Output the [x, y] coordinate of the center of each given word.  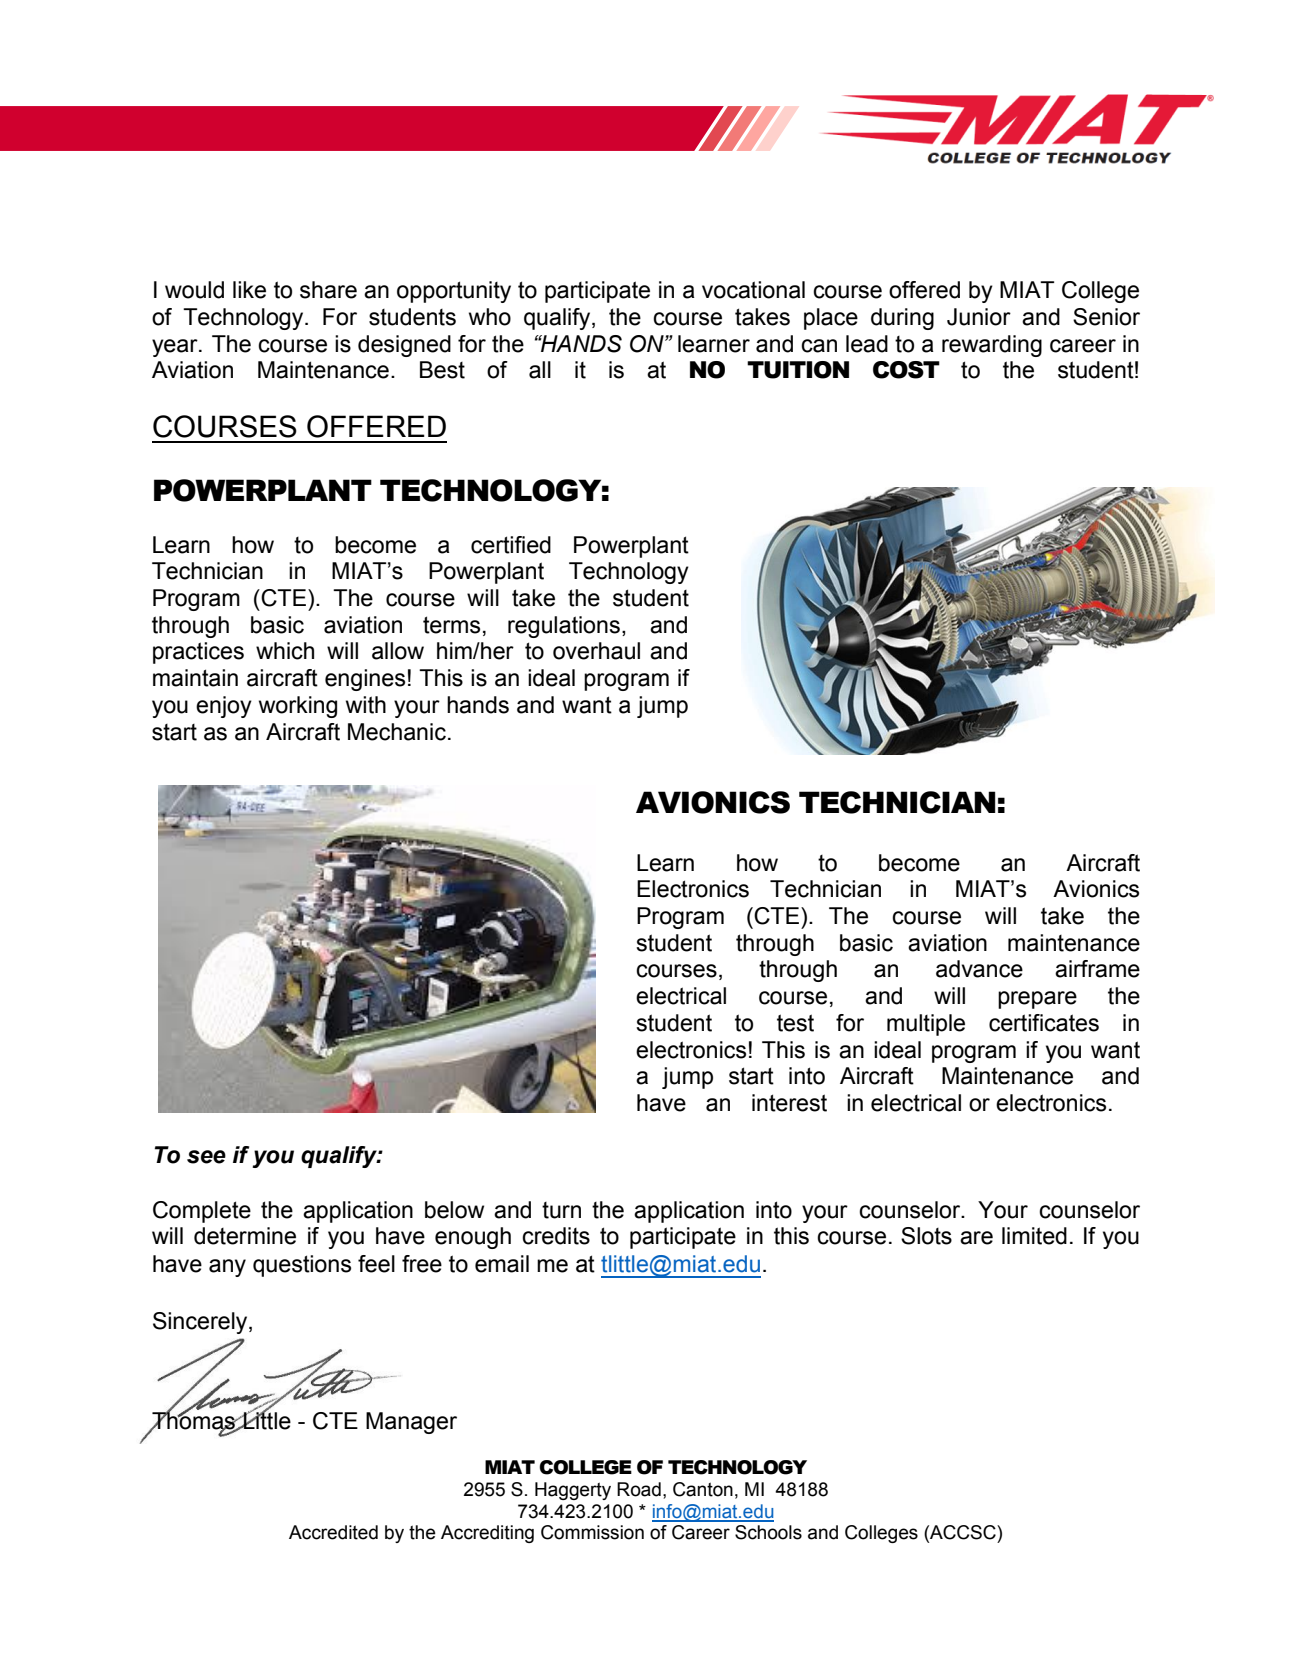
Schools [768, 1532]
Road [639, 1489]
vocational [753, 290]
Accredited [333, 1532]
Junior [979, 317]
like [249, 290]
